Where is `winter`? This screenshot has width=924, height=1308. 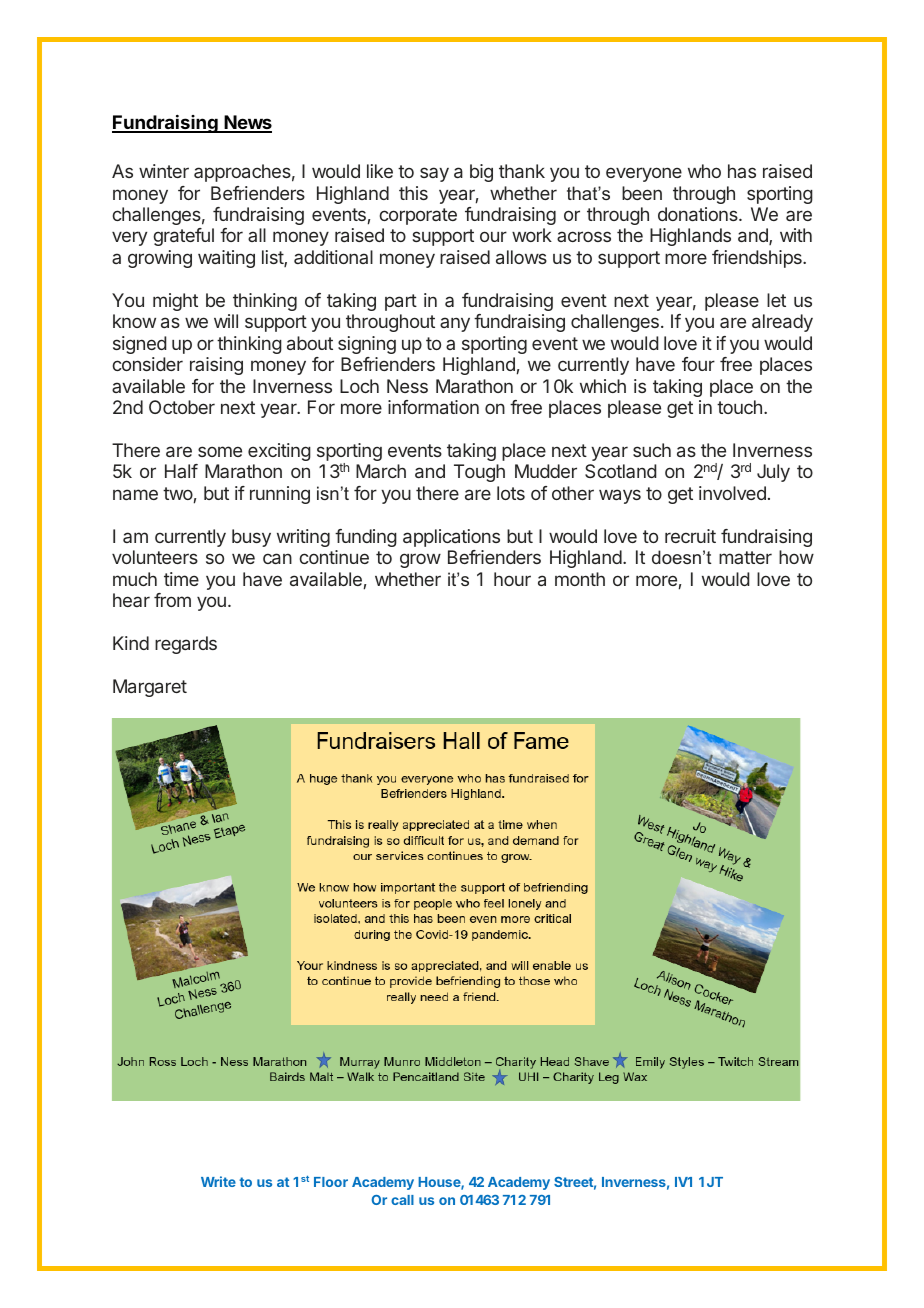
winter is located at coordinates (164, 171).
